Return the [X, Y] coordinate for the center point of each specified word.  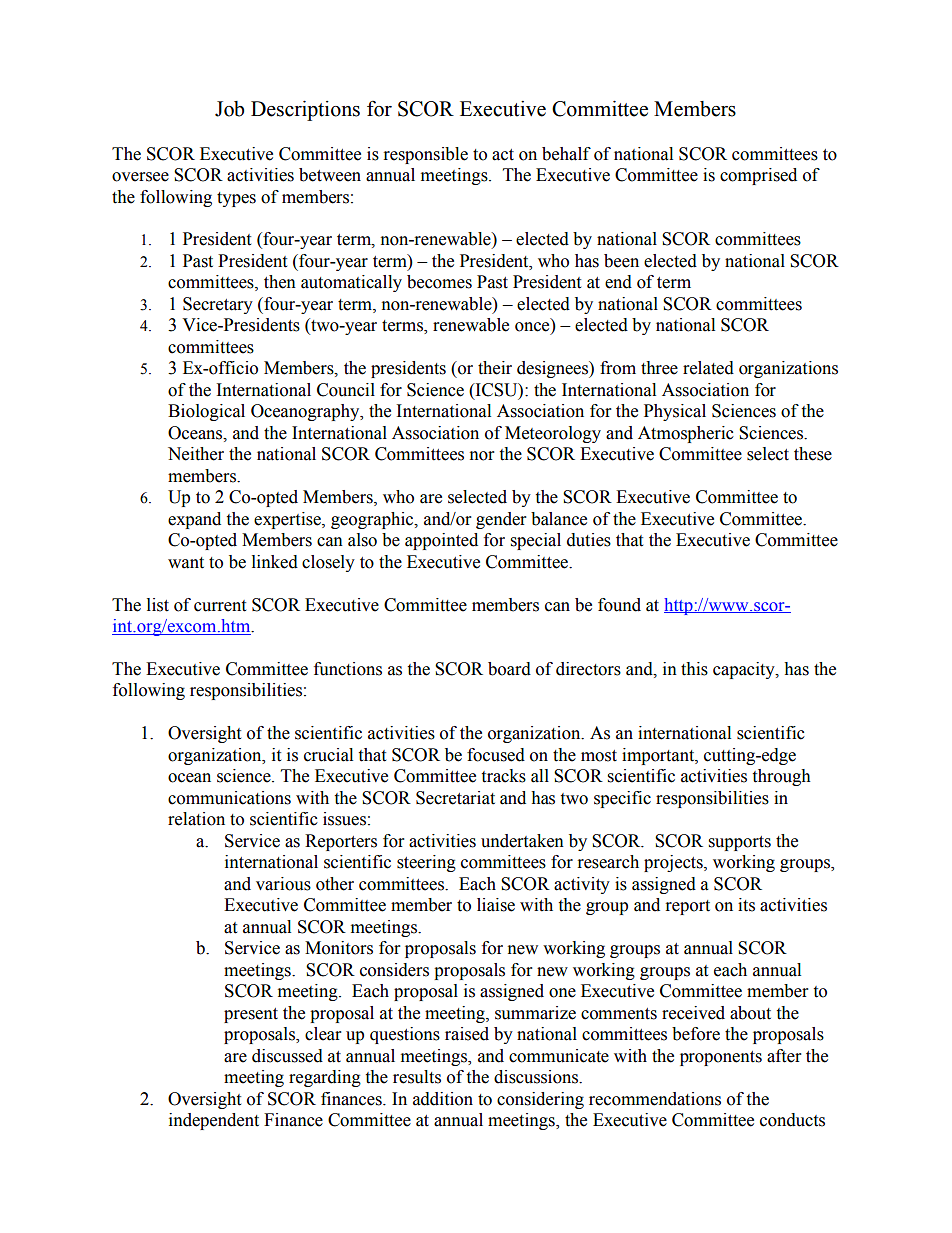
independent [214, 1121]
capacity [745, 670]
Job [229, 109]
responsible [426, 155]
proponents [721, 1058]
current [220, 606]
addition [443, 1099]
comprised [758, 176]
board [509, 669]
